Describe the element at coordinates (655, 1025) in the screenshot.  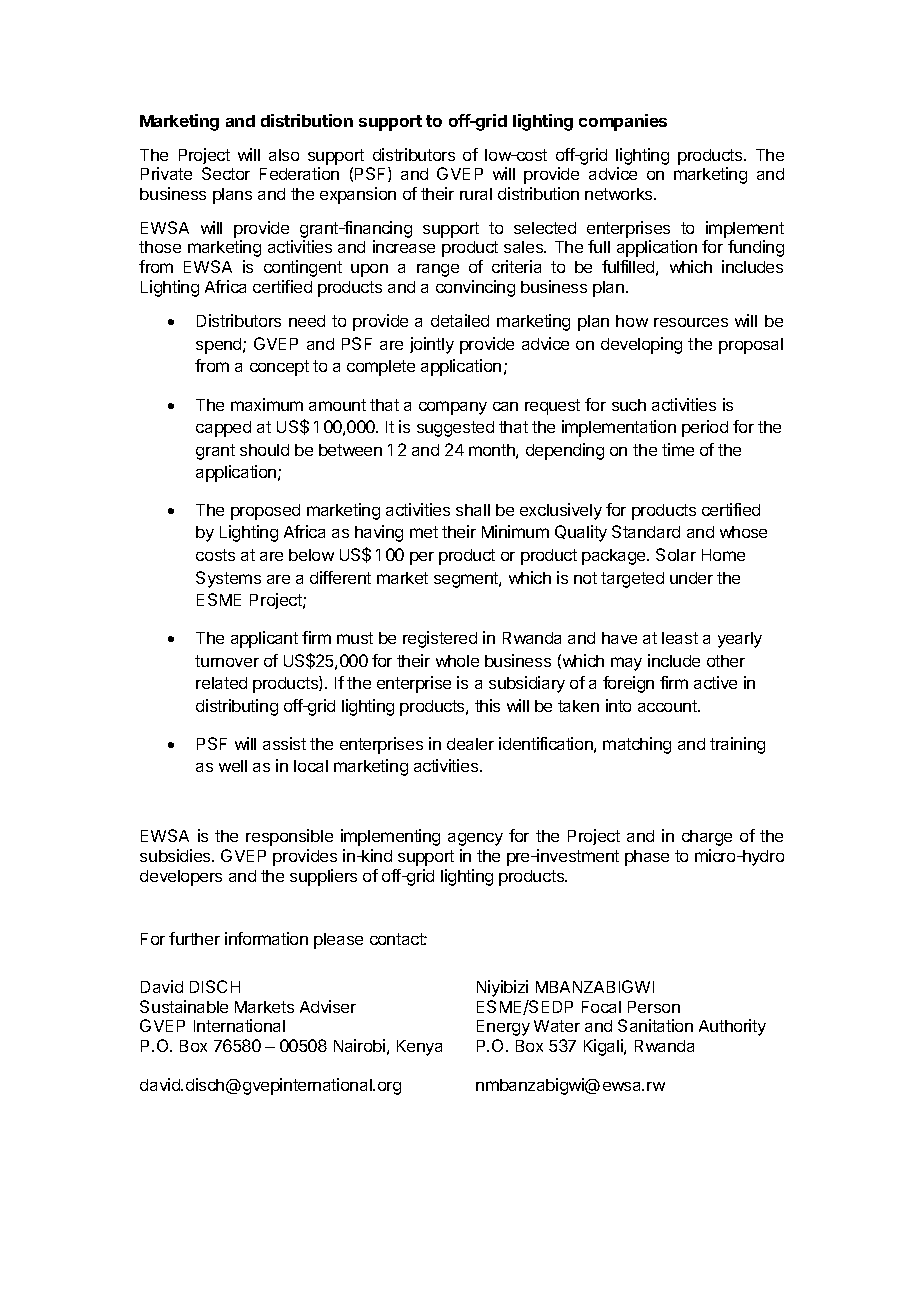
I see `Sanitation` at that location.
